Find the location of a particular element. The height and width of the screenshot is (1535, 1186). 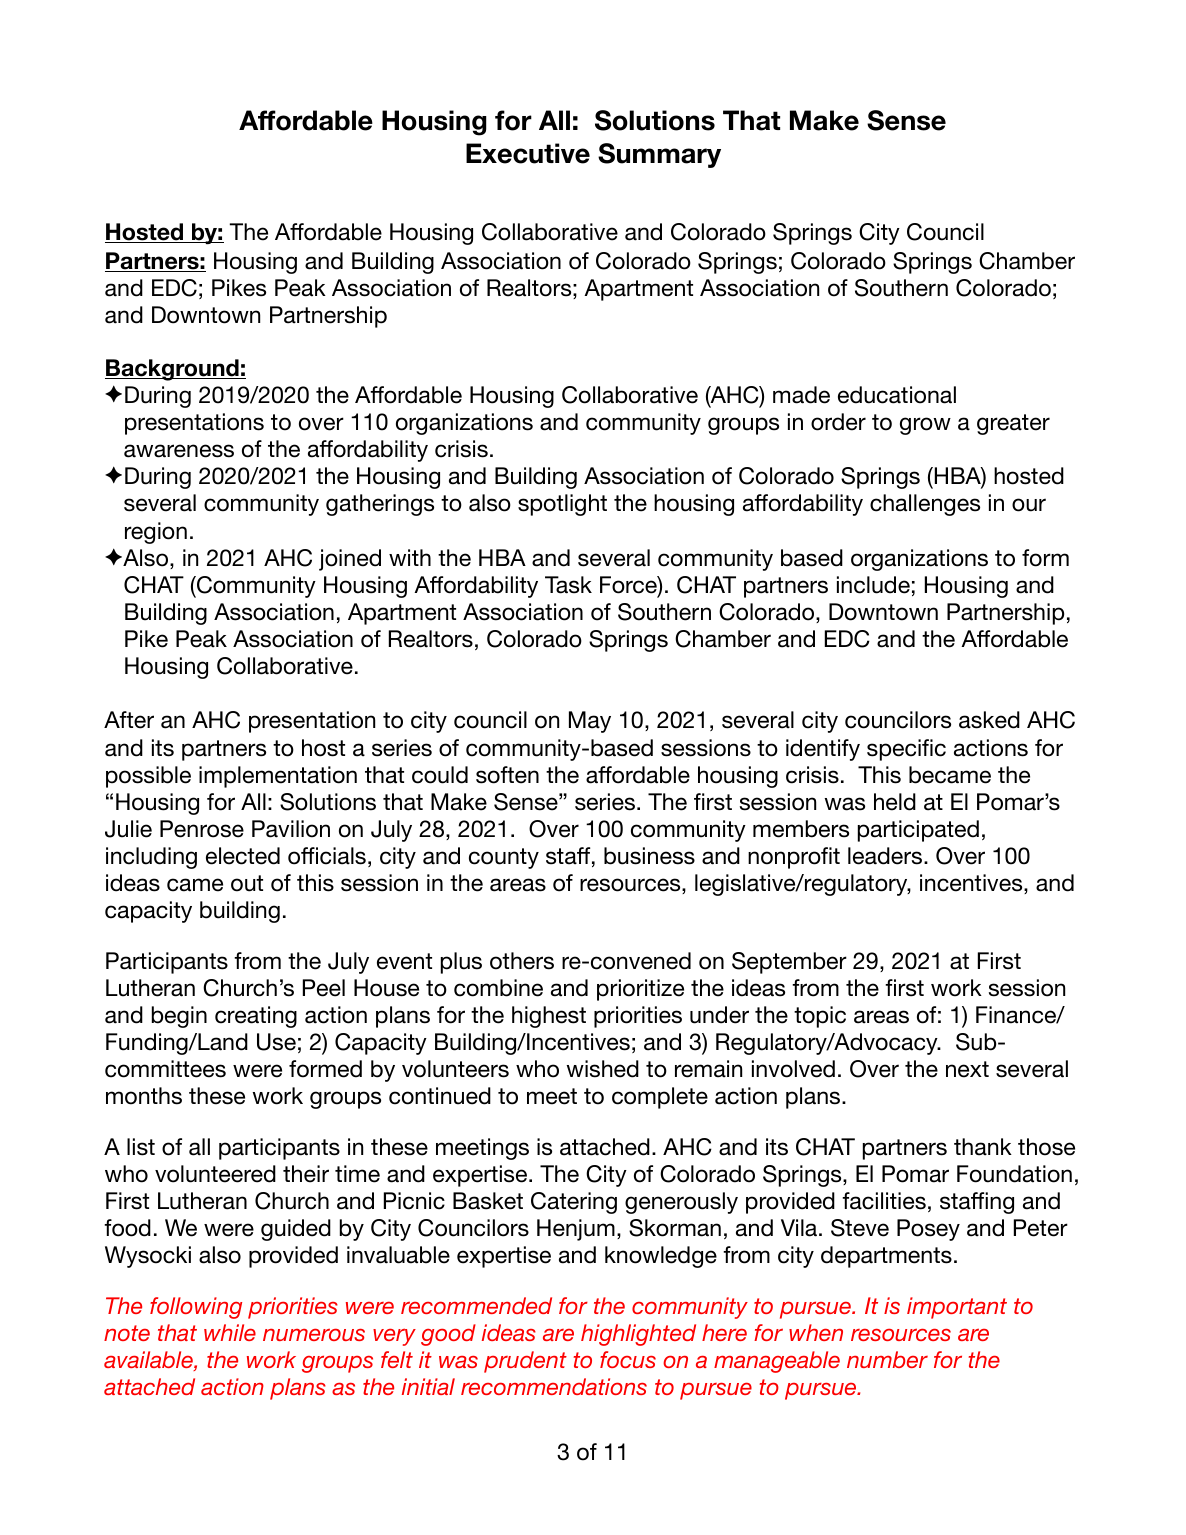

May is located at coordinates (590, 722).
